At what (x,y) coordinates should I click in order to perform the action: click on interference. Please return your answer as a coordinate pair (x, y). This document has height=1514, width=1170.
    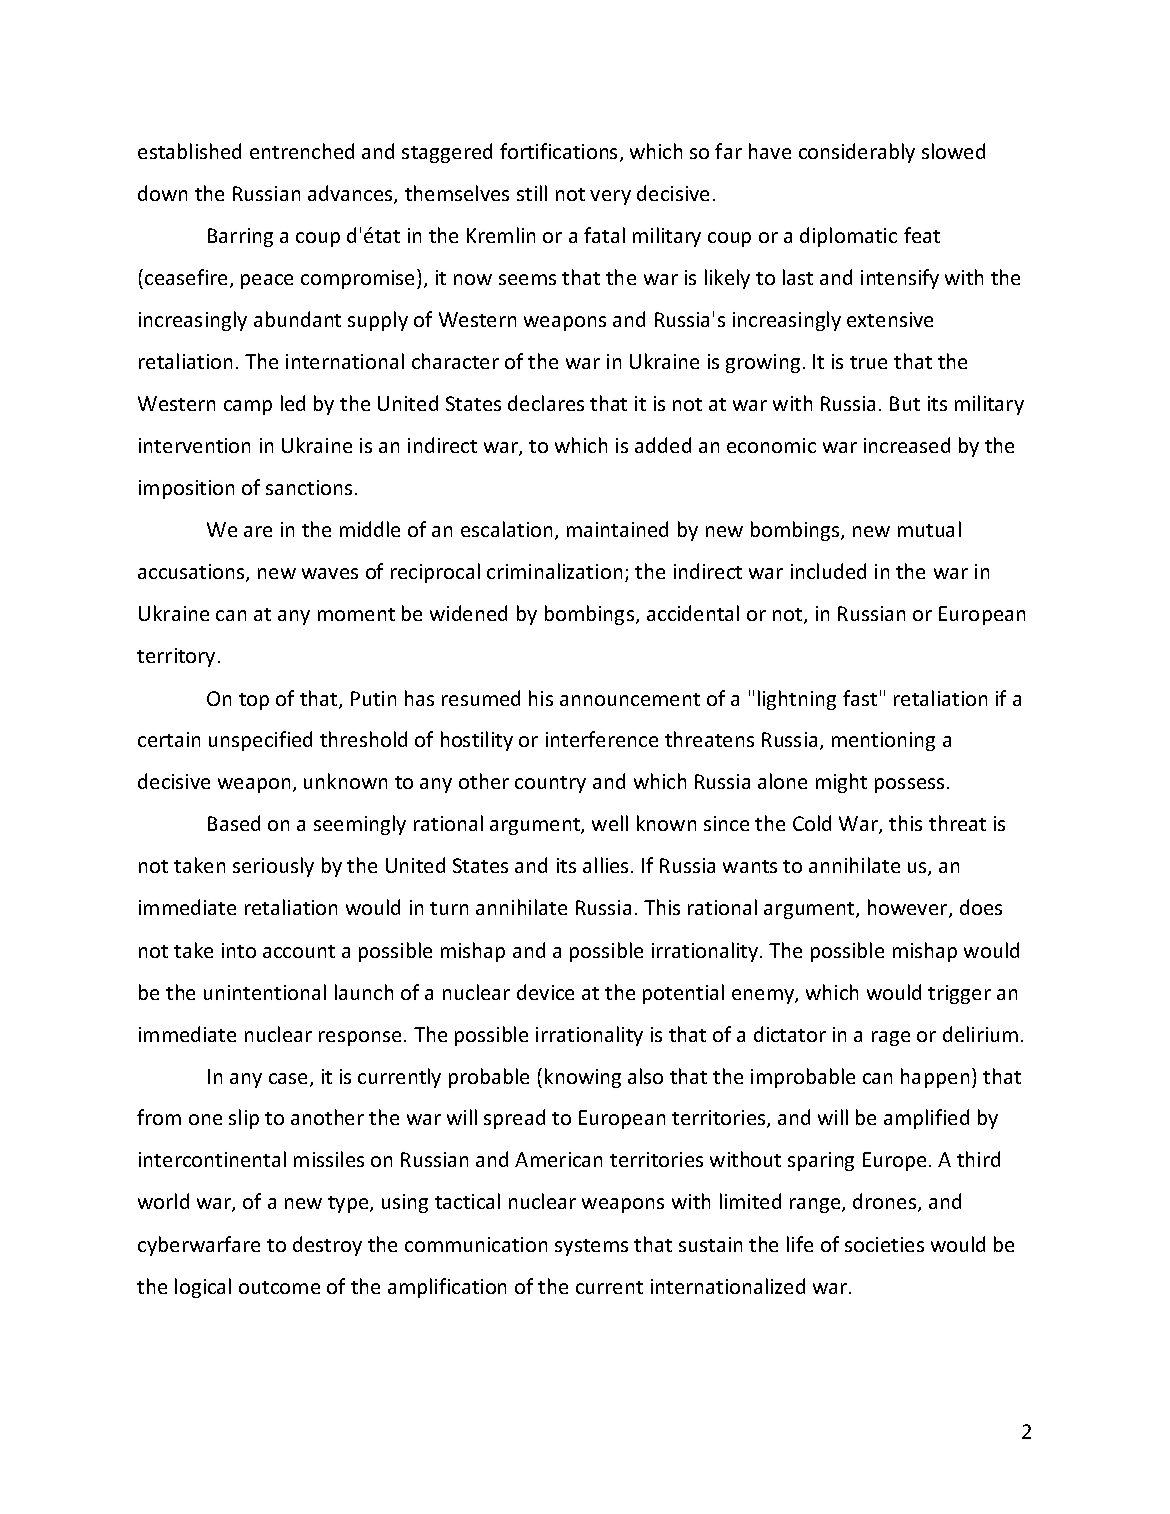
    Looking at the image, I should click on (602, 739).
